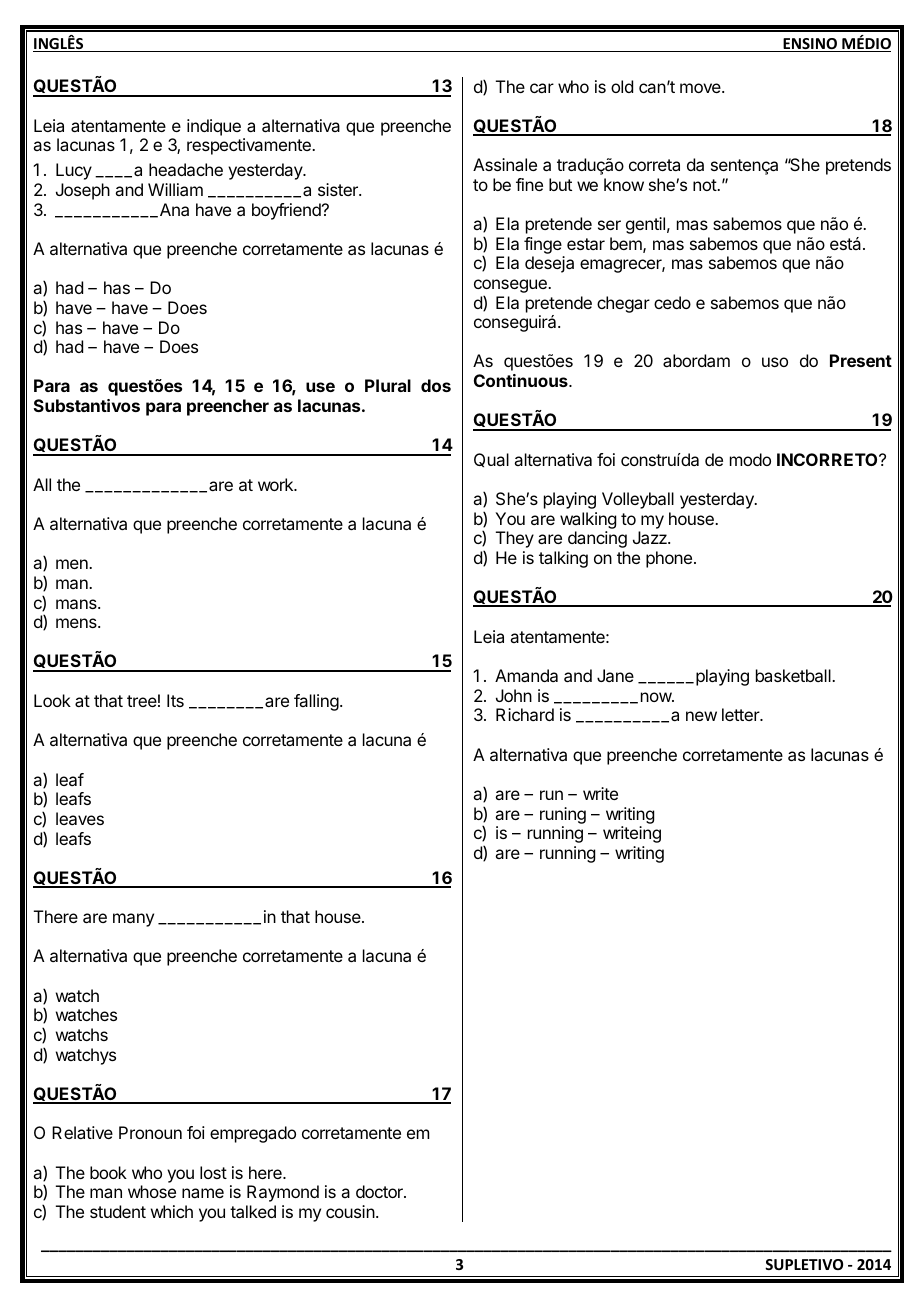 This image has width=924, height=1308. Describe the element at coordinates (701, 88) in the image. I see `move` at that location.
